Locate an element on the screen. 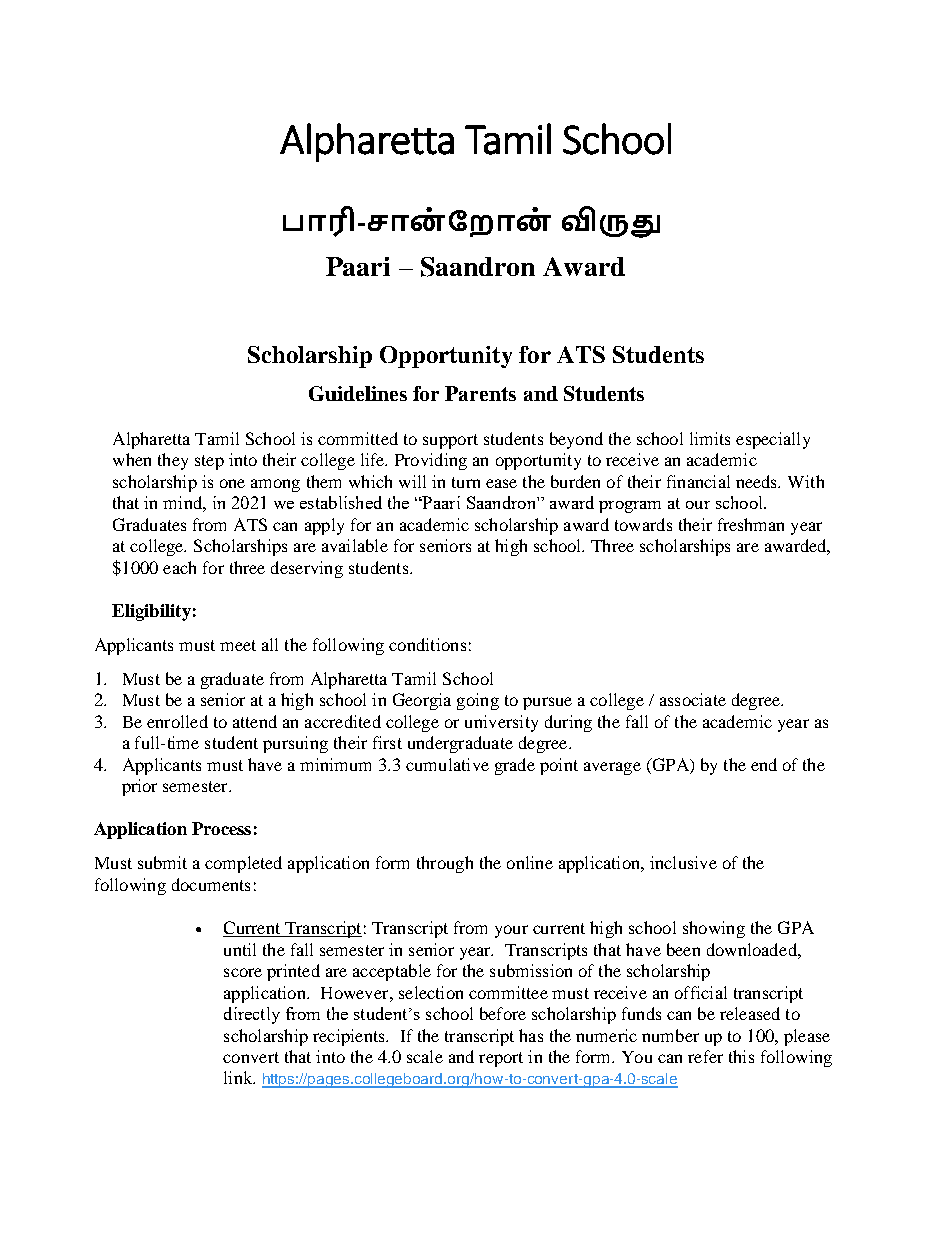 The width and height of the screenshot is (952, 1233). available is located at coordinates (355, 545).
